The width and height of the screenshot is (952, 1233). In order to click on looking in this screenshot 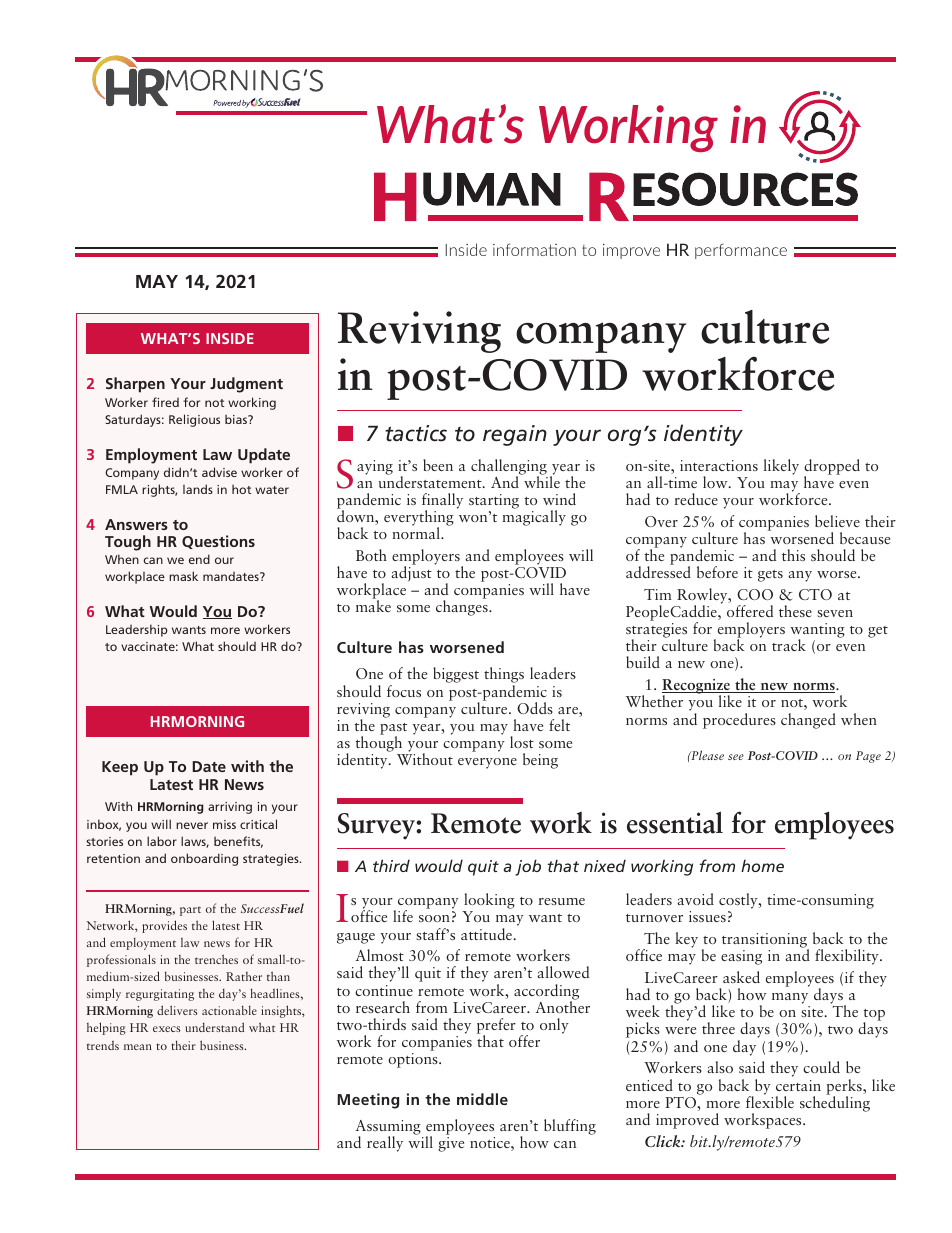, I will do `click(488, 902)`.
